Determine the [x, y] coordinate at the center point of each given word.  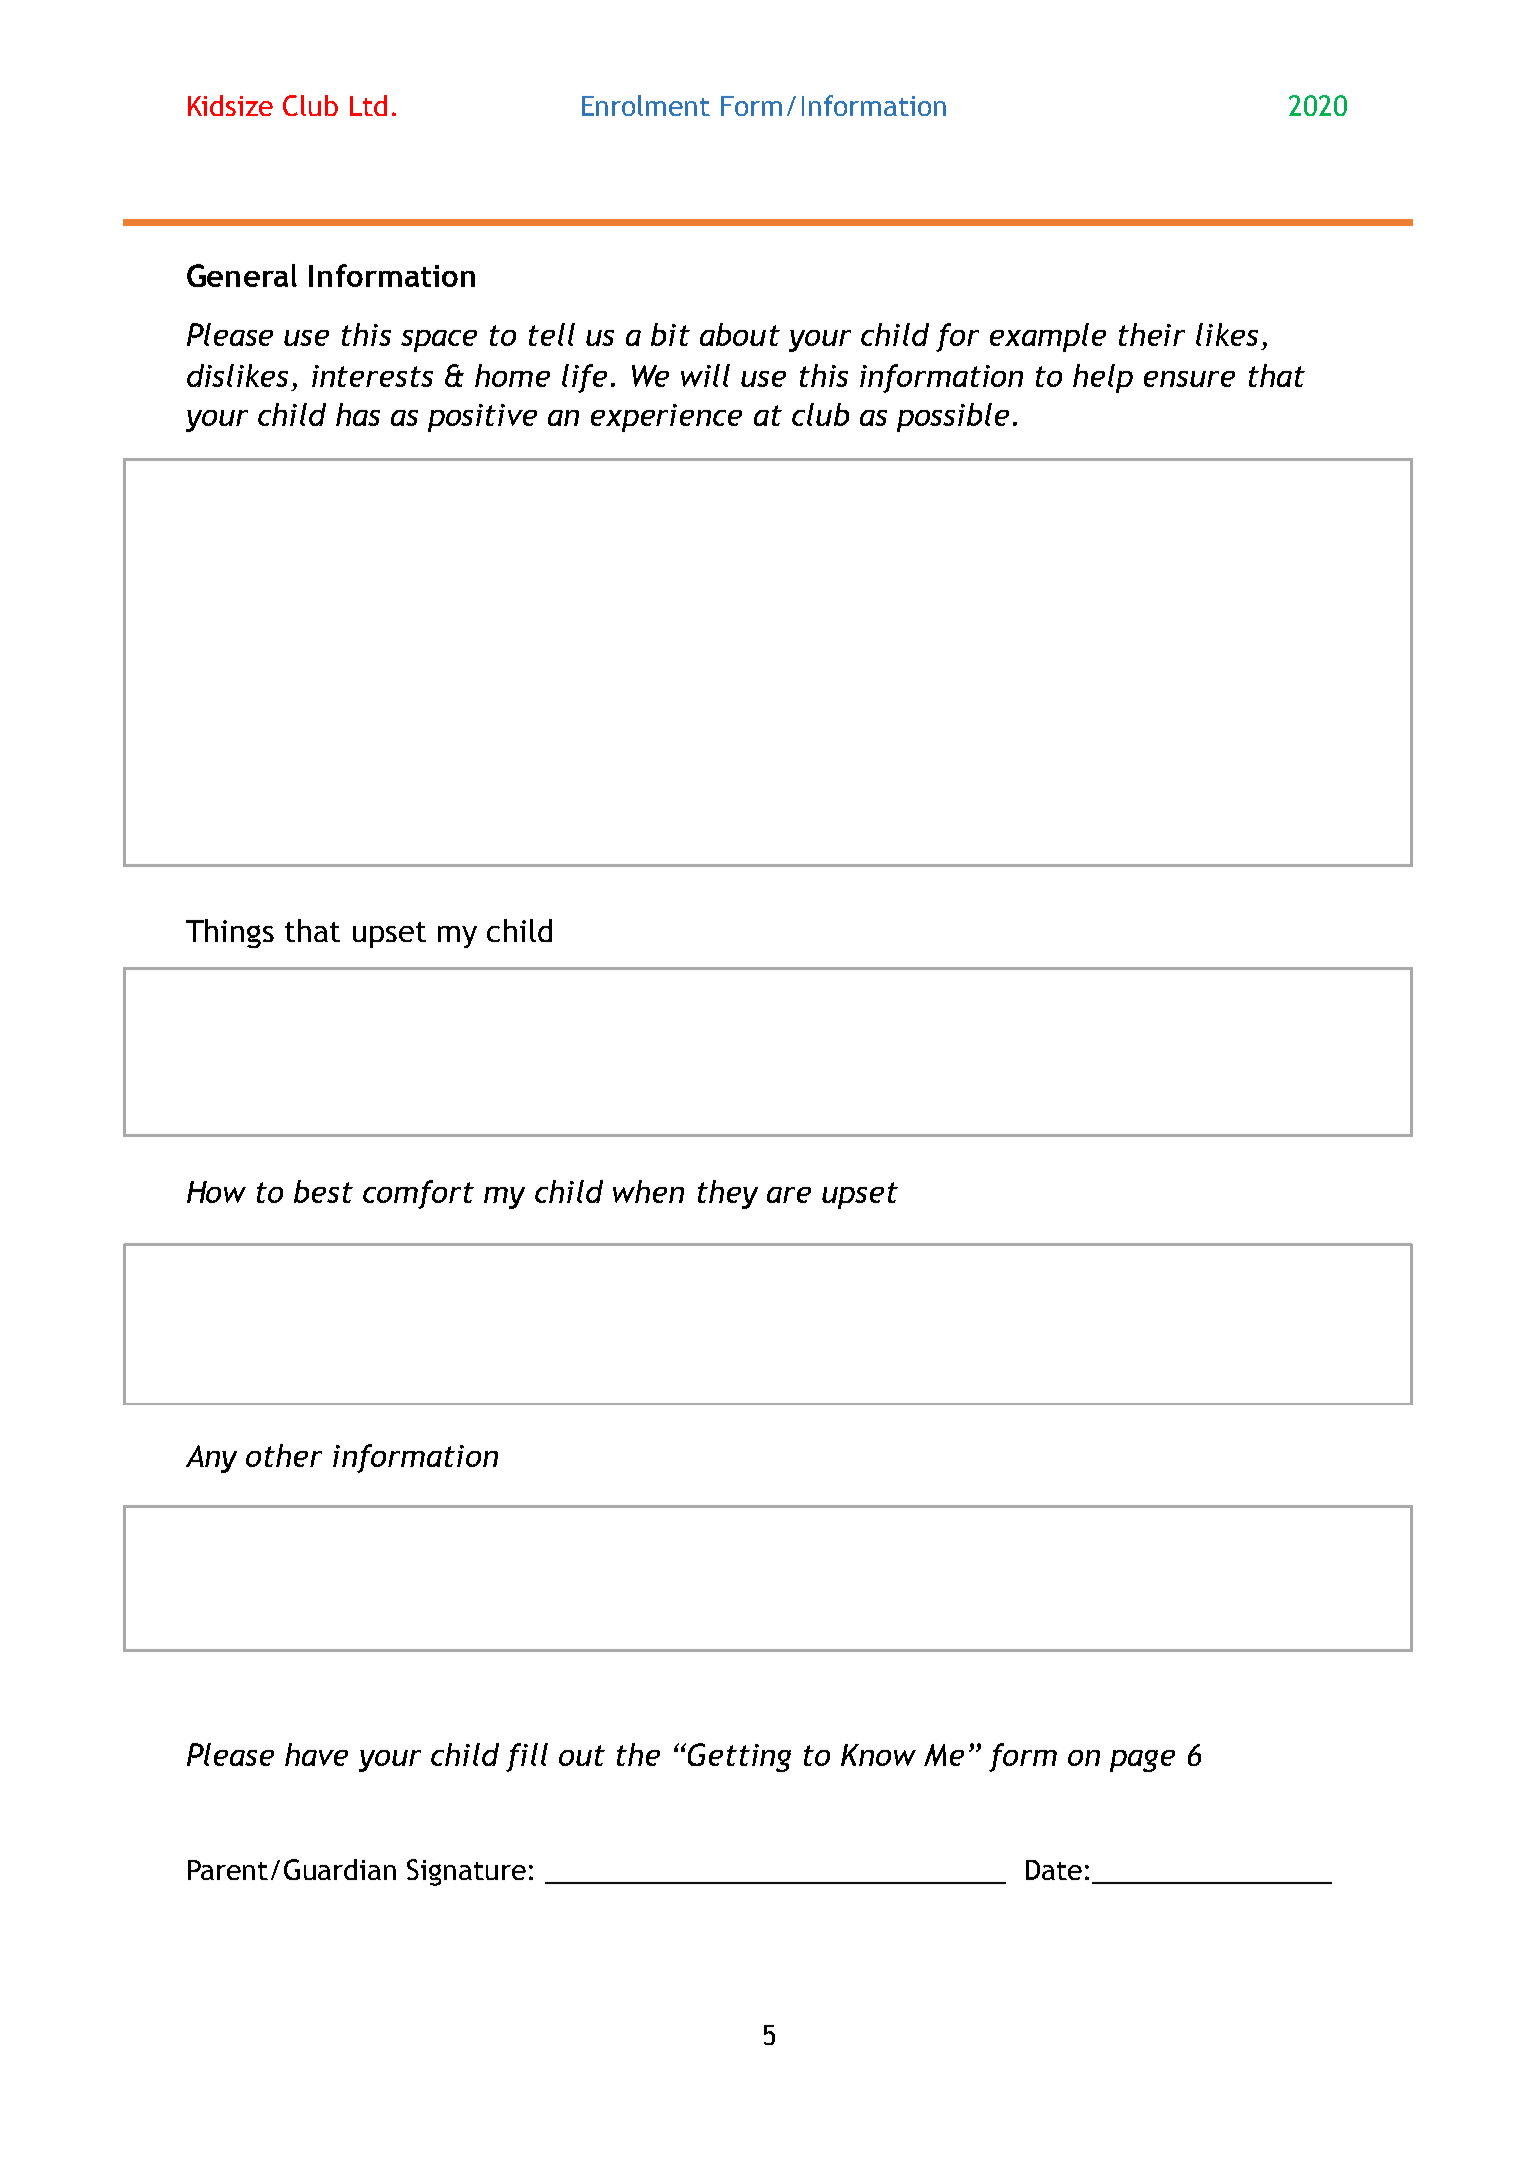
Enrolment [646, 105]
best [323, 1191]
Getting [739, 1757]
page [1142, 1761]
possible [953, 417]
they [728, 1194]
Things [230, 933]
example [1048, 337]
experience [666, 418]
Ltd [368, 105]
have [316, 1754]
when [648, 1191]
